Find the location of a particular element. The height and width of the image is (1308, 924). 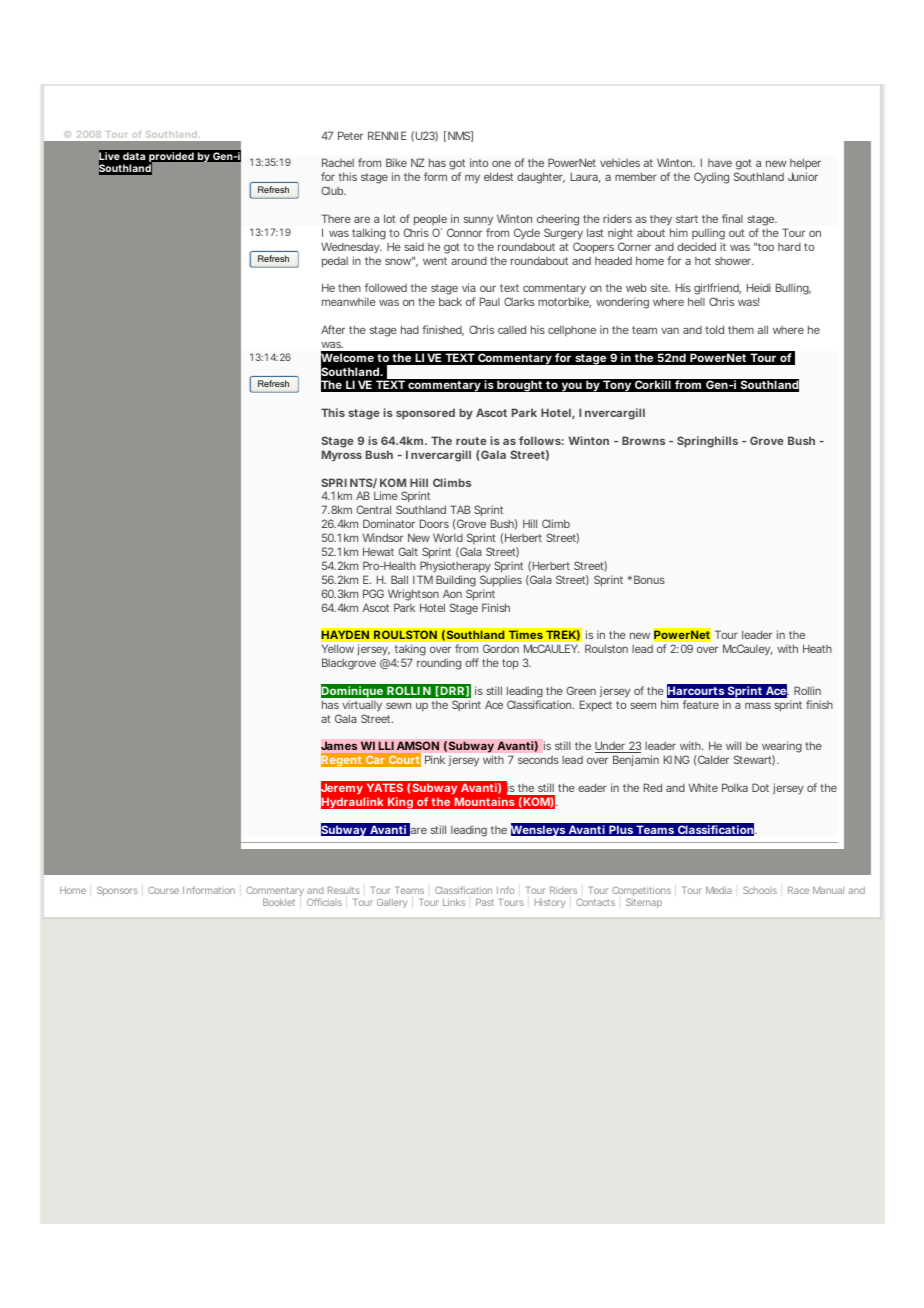

eldest is located at coordinates (498, 176).
